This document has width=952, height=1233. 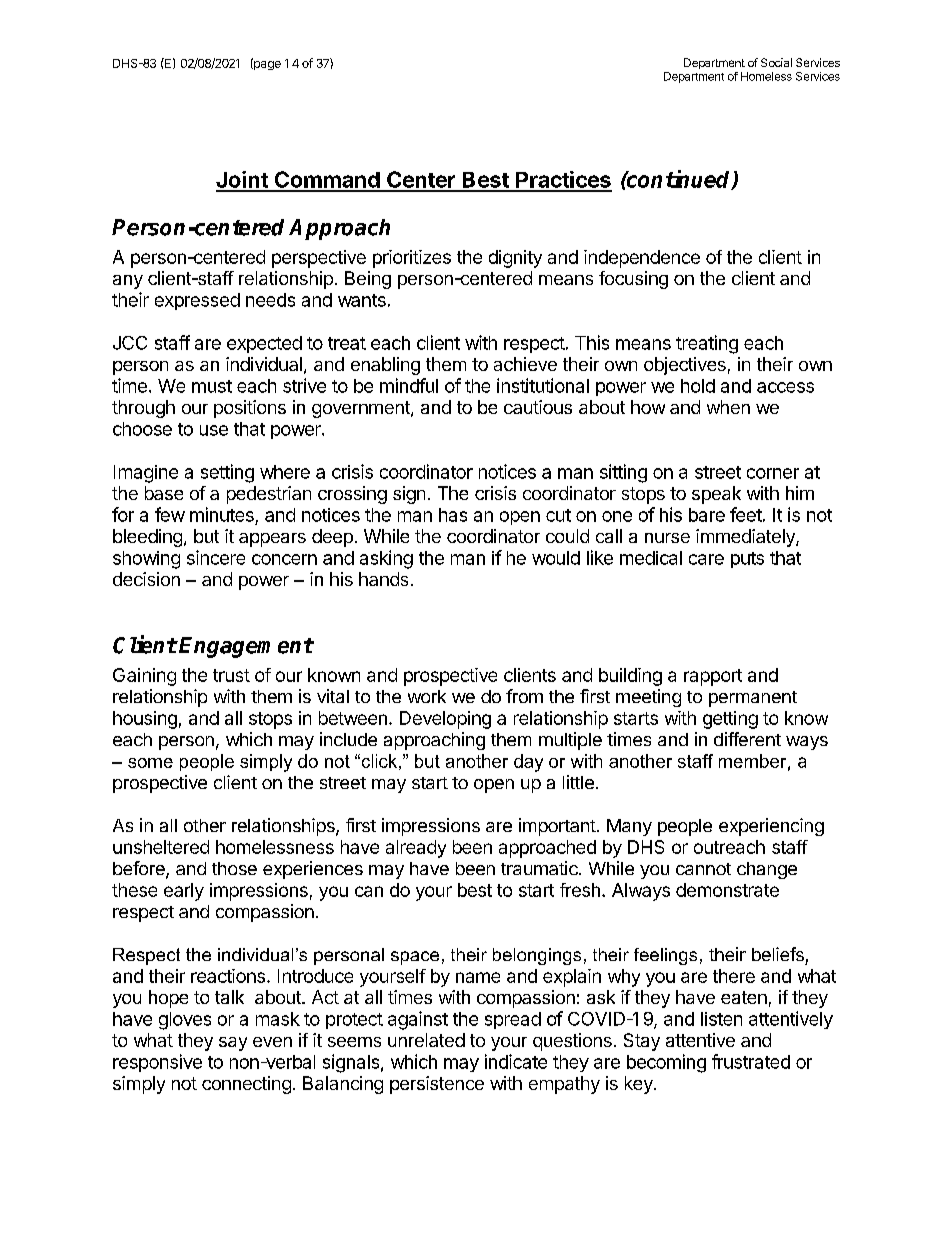 What do you see at coordinates (233, 1044) in the document?
I see `say` at bounding box center [233, 1044].
